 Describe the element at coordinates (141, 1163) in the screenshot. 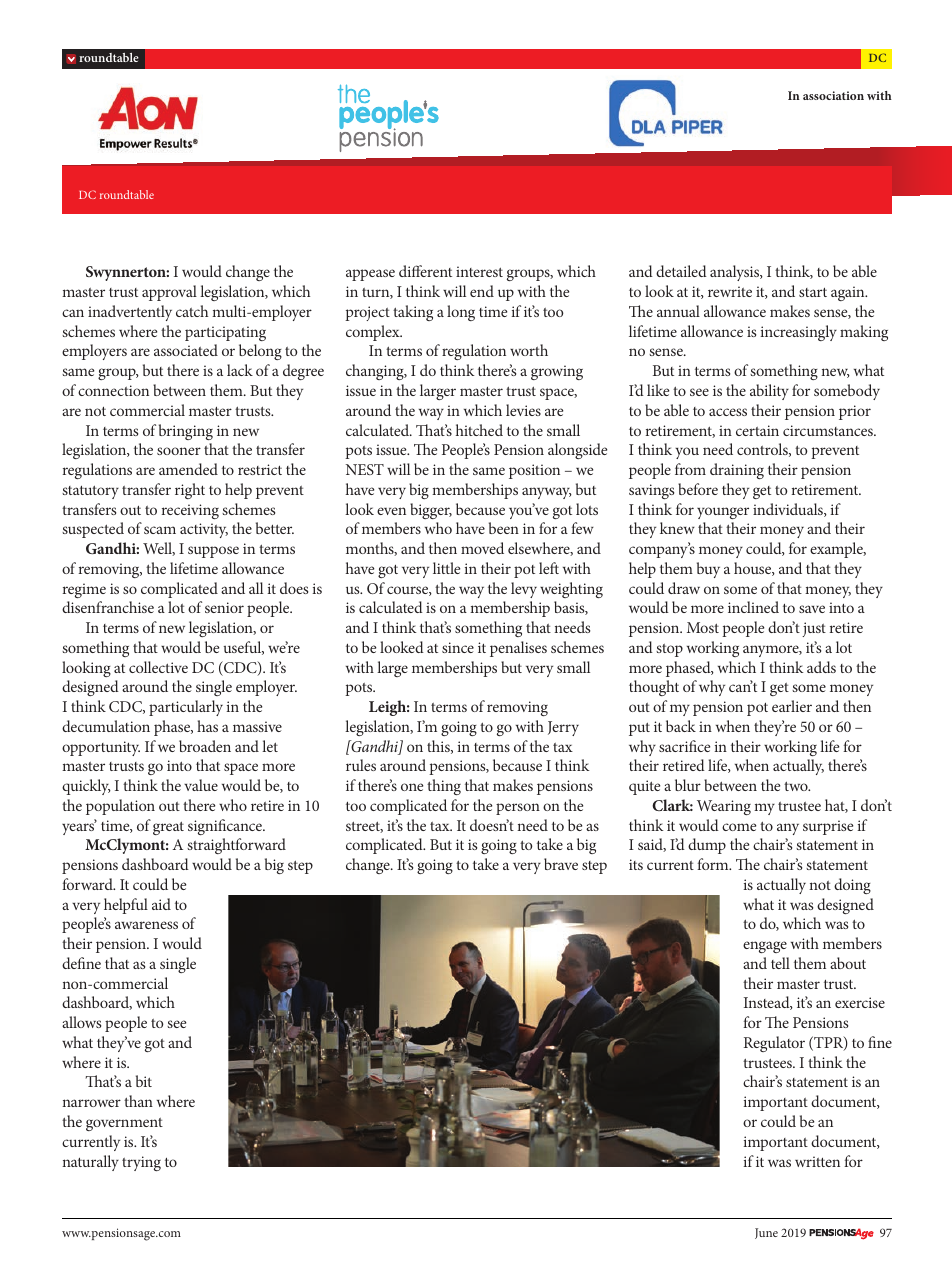

I see `trying` at that location.
